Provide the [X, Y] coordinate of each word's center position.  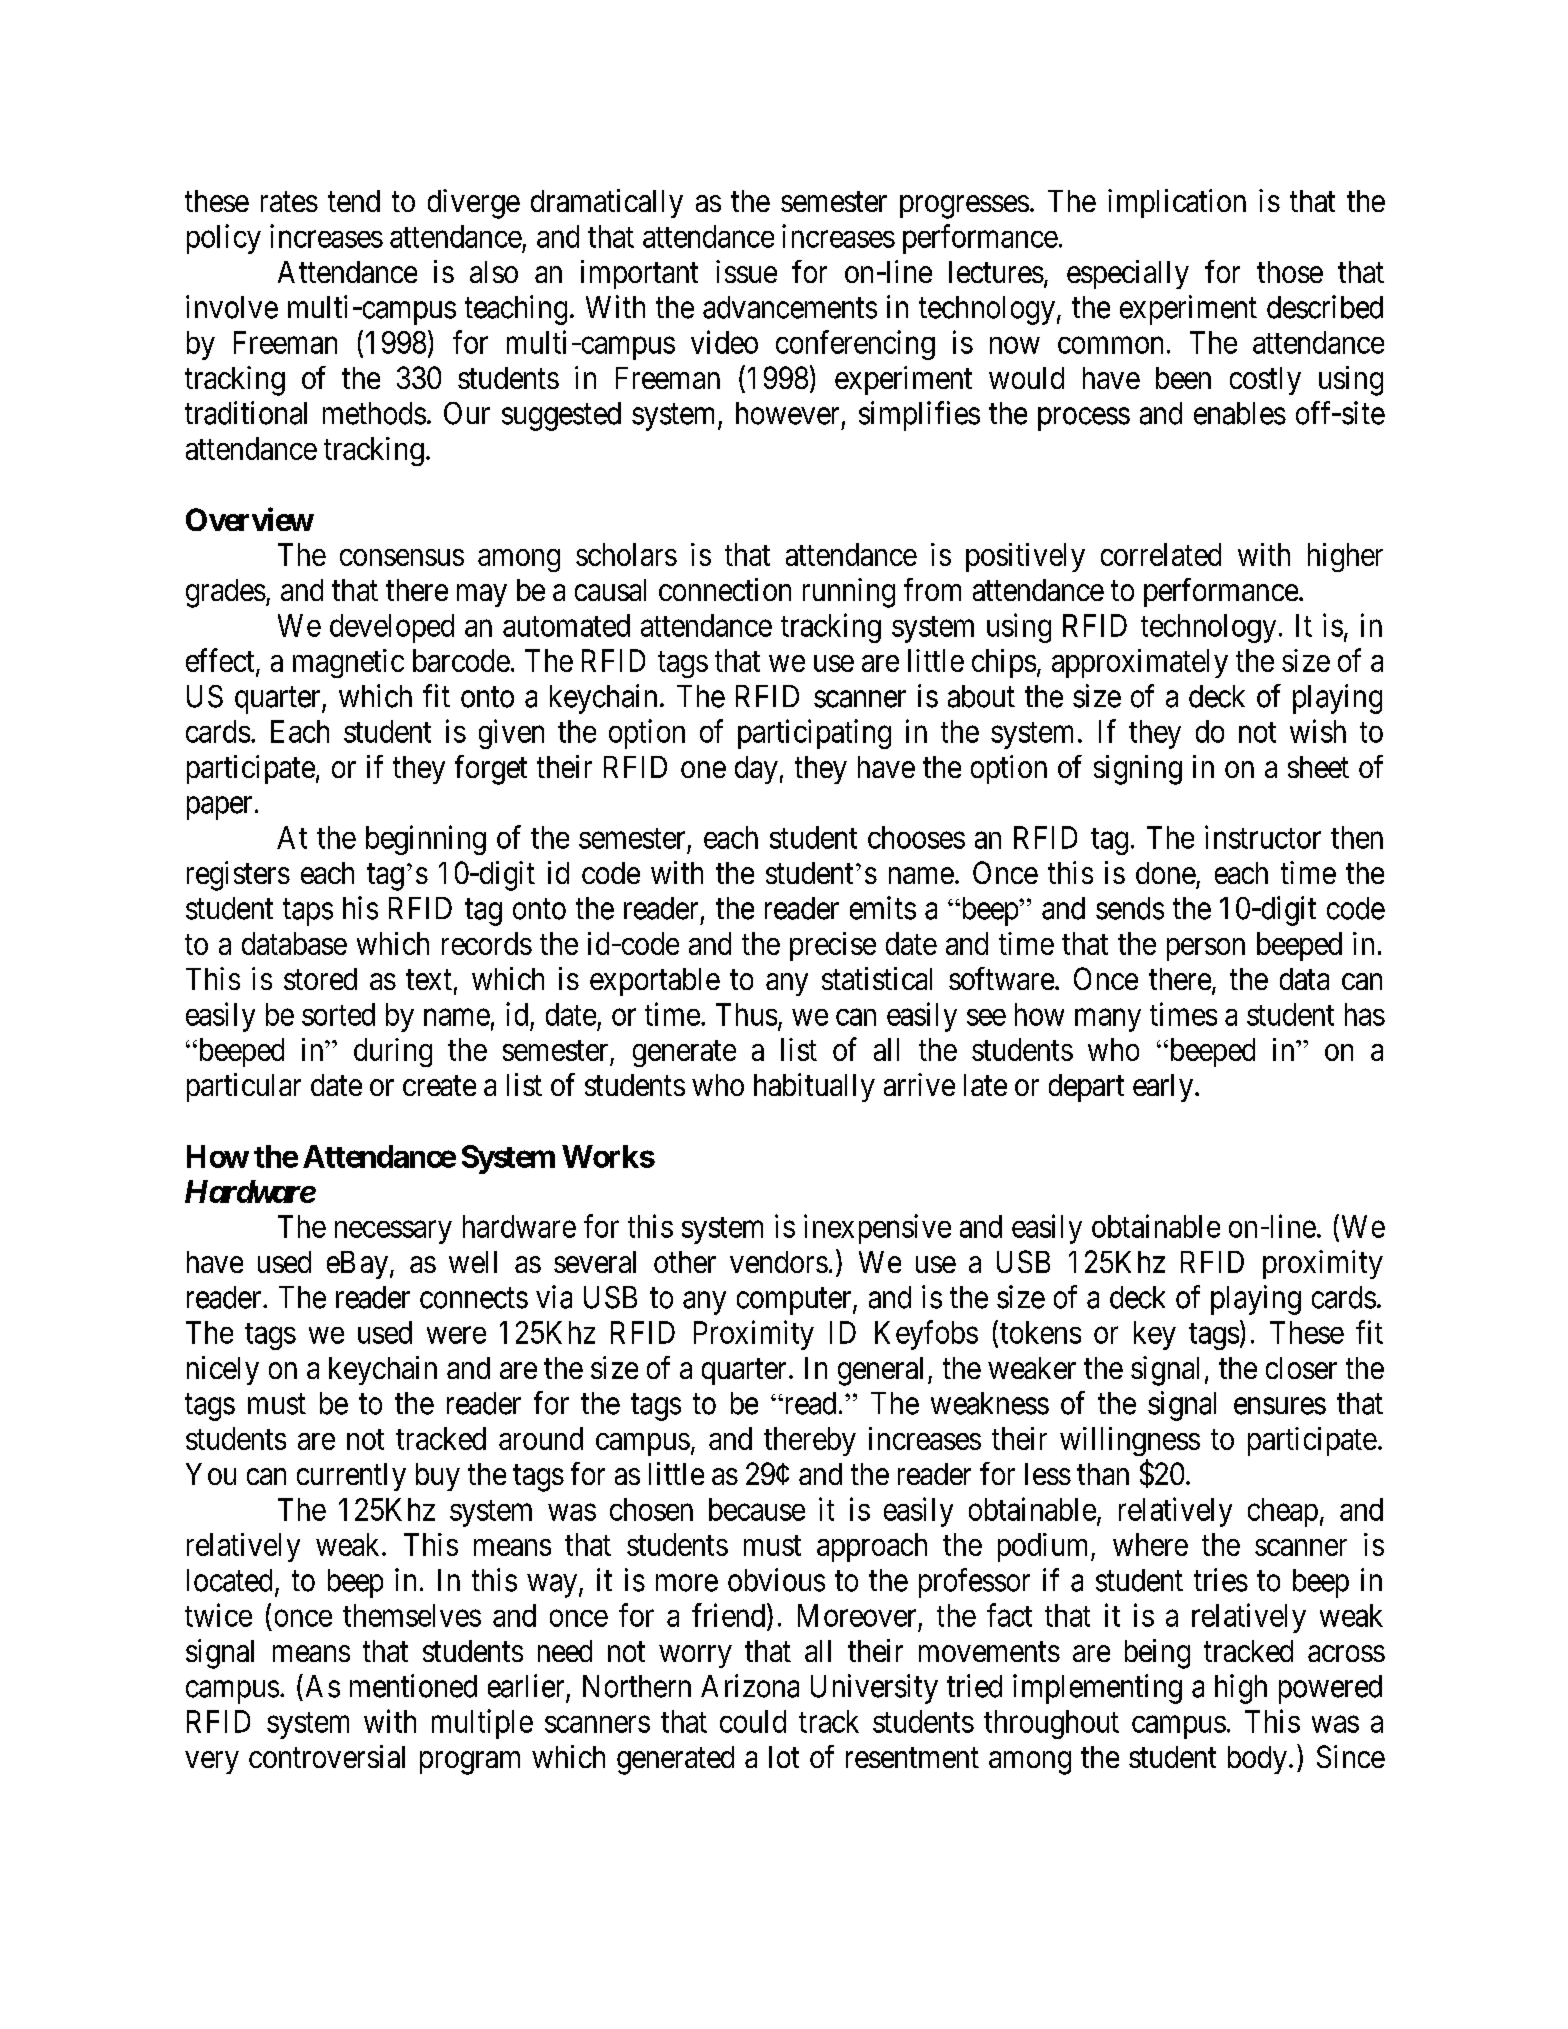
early [1164, 1088]
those [1290, 272]
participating [814, 734]
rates [289, 202]
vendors [779, 1262]
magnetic [348, 663]
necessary [393, 1232]
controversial [327, 1756]
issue [746, 271]
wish [1318, 731]
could [753, 1721]
